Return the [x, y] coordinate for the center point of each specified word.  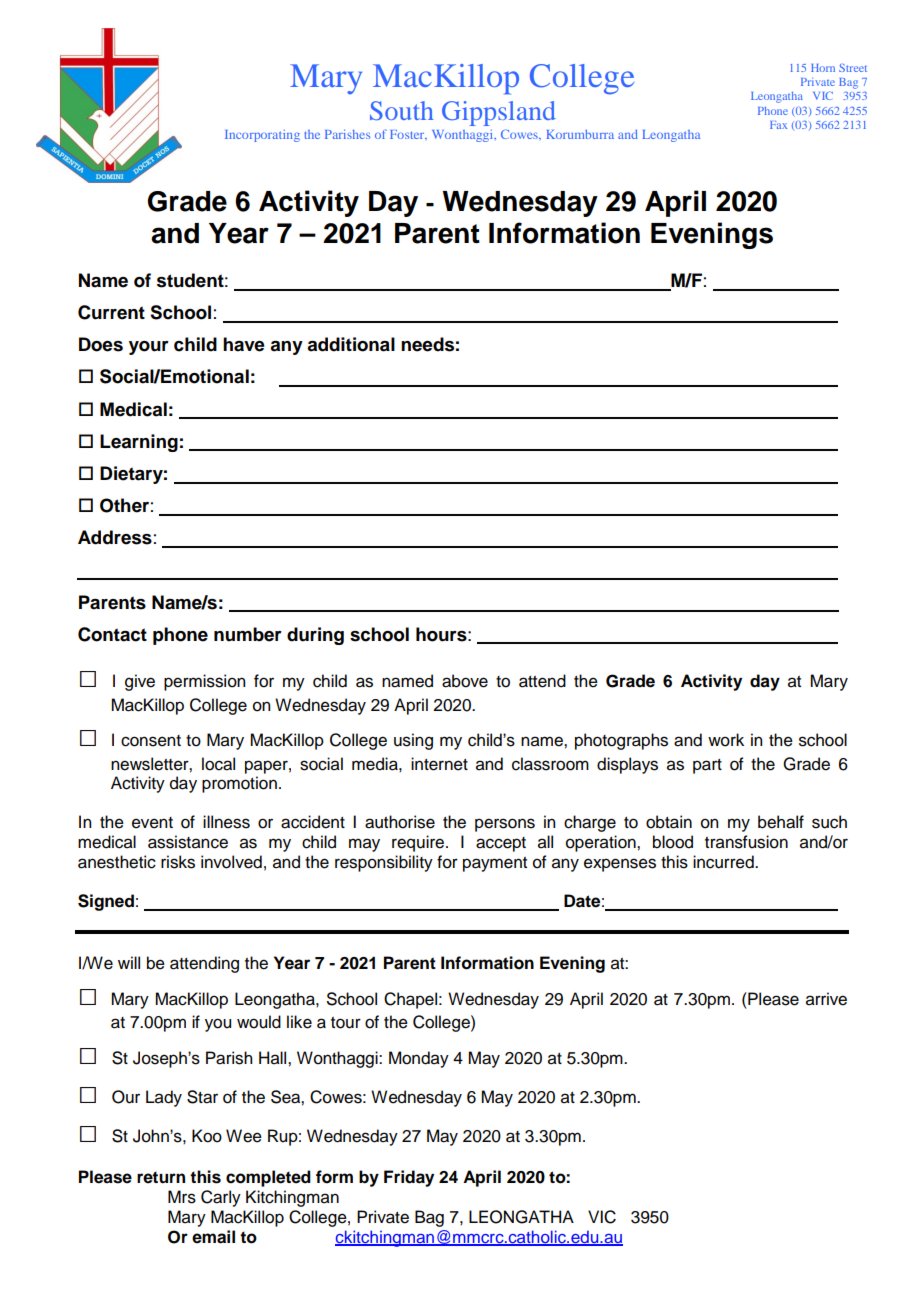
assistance [188, 842]
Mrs [182, 1197]
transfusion [746, 842]
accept [501, 844]
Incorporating [262, 135]
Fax [779, 125]
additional [351, 344]
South [402, 110]
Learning [139, 443]
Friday [409, 1178]
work [726, 740]
